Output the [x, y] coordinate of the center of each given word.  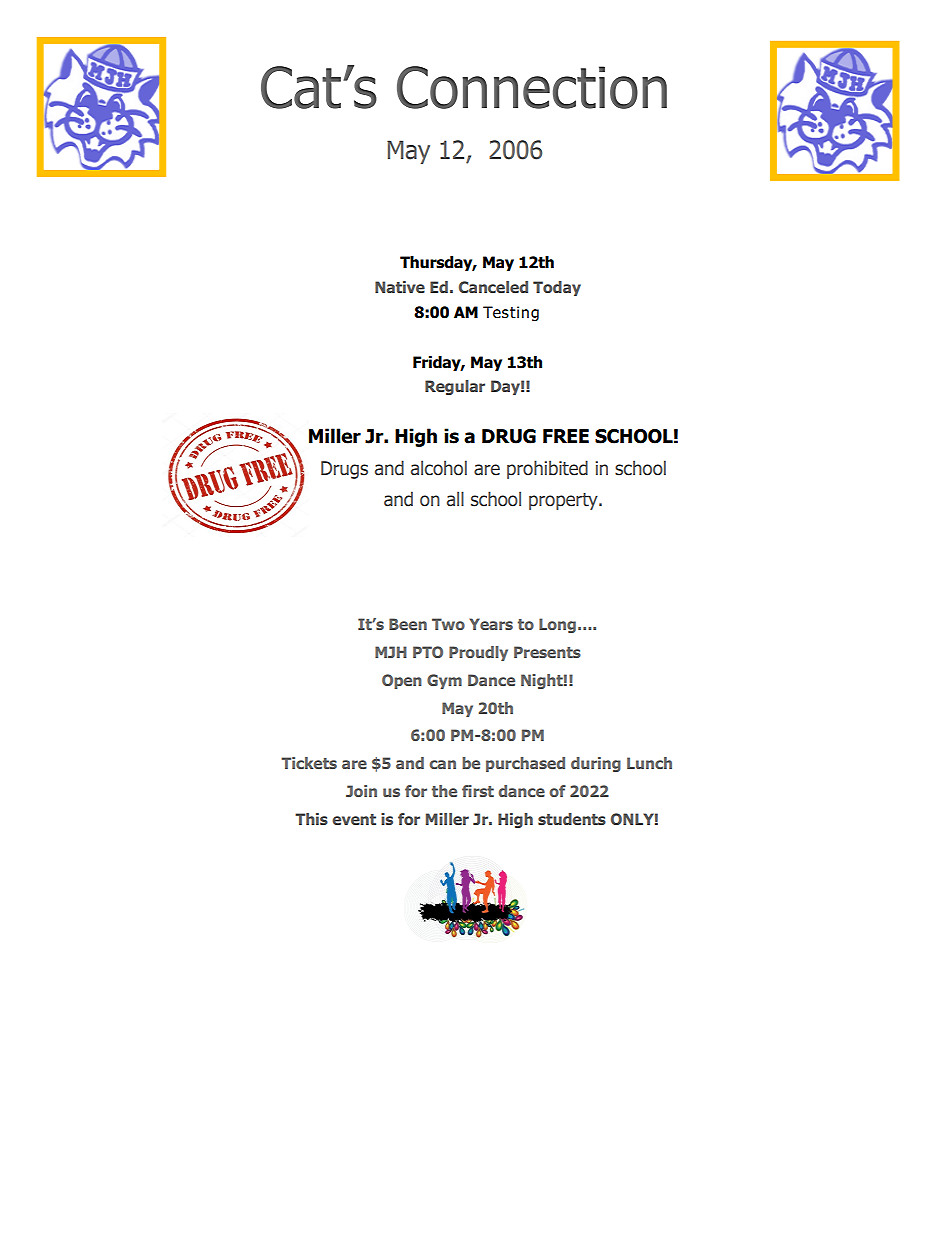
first [478, 791]
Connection [532, 87]
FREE [566, 436]
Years [491, 624]
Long [557, 625]
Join [361, 791]
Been [408, 624]
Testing [511, 313]
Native [400, 287]
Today [557, 288]
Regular [455, 387]
